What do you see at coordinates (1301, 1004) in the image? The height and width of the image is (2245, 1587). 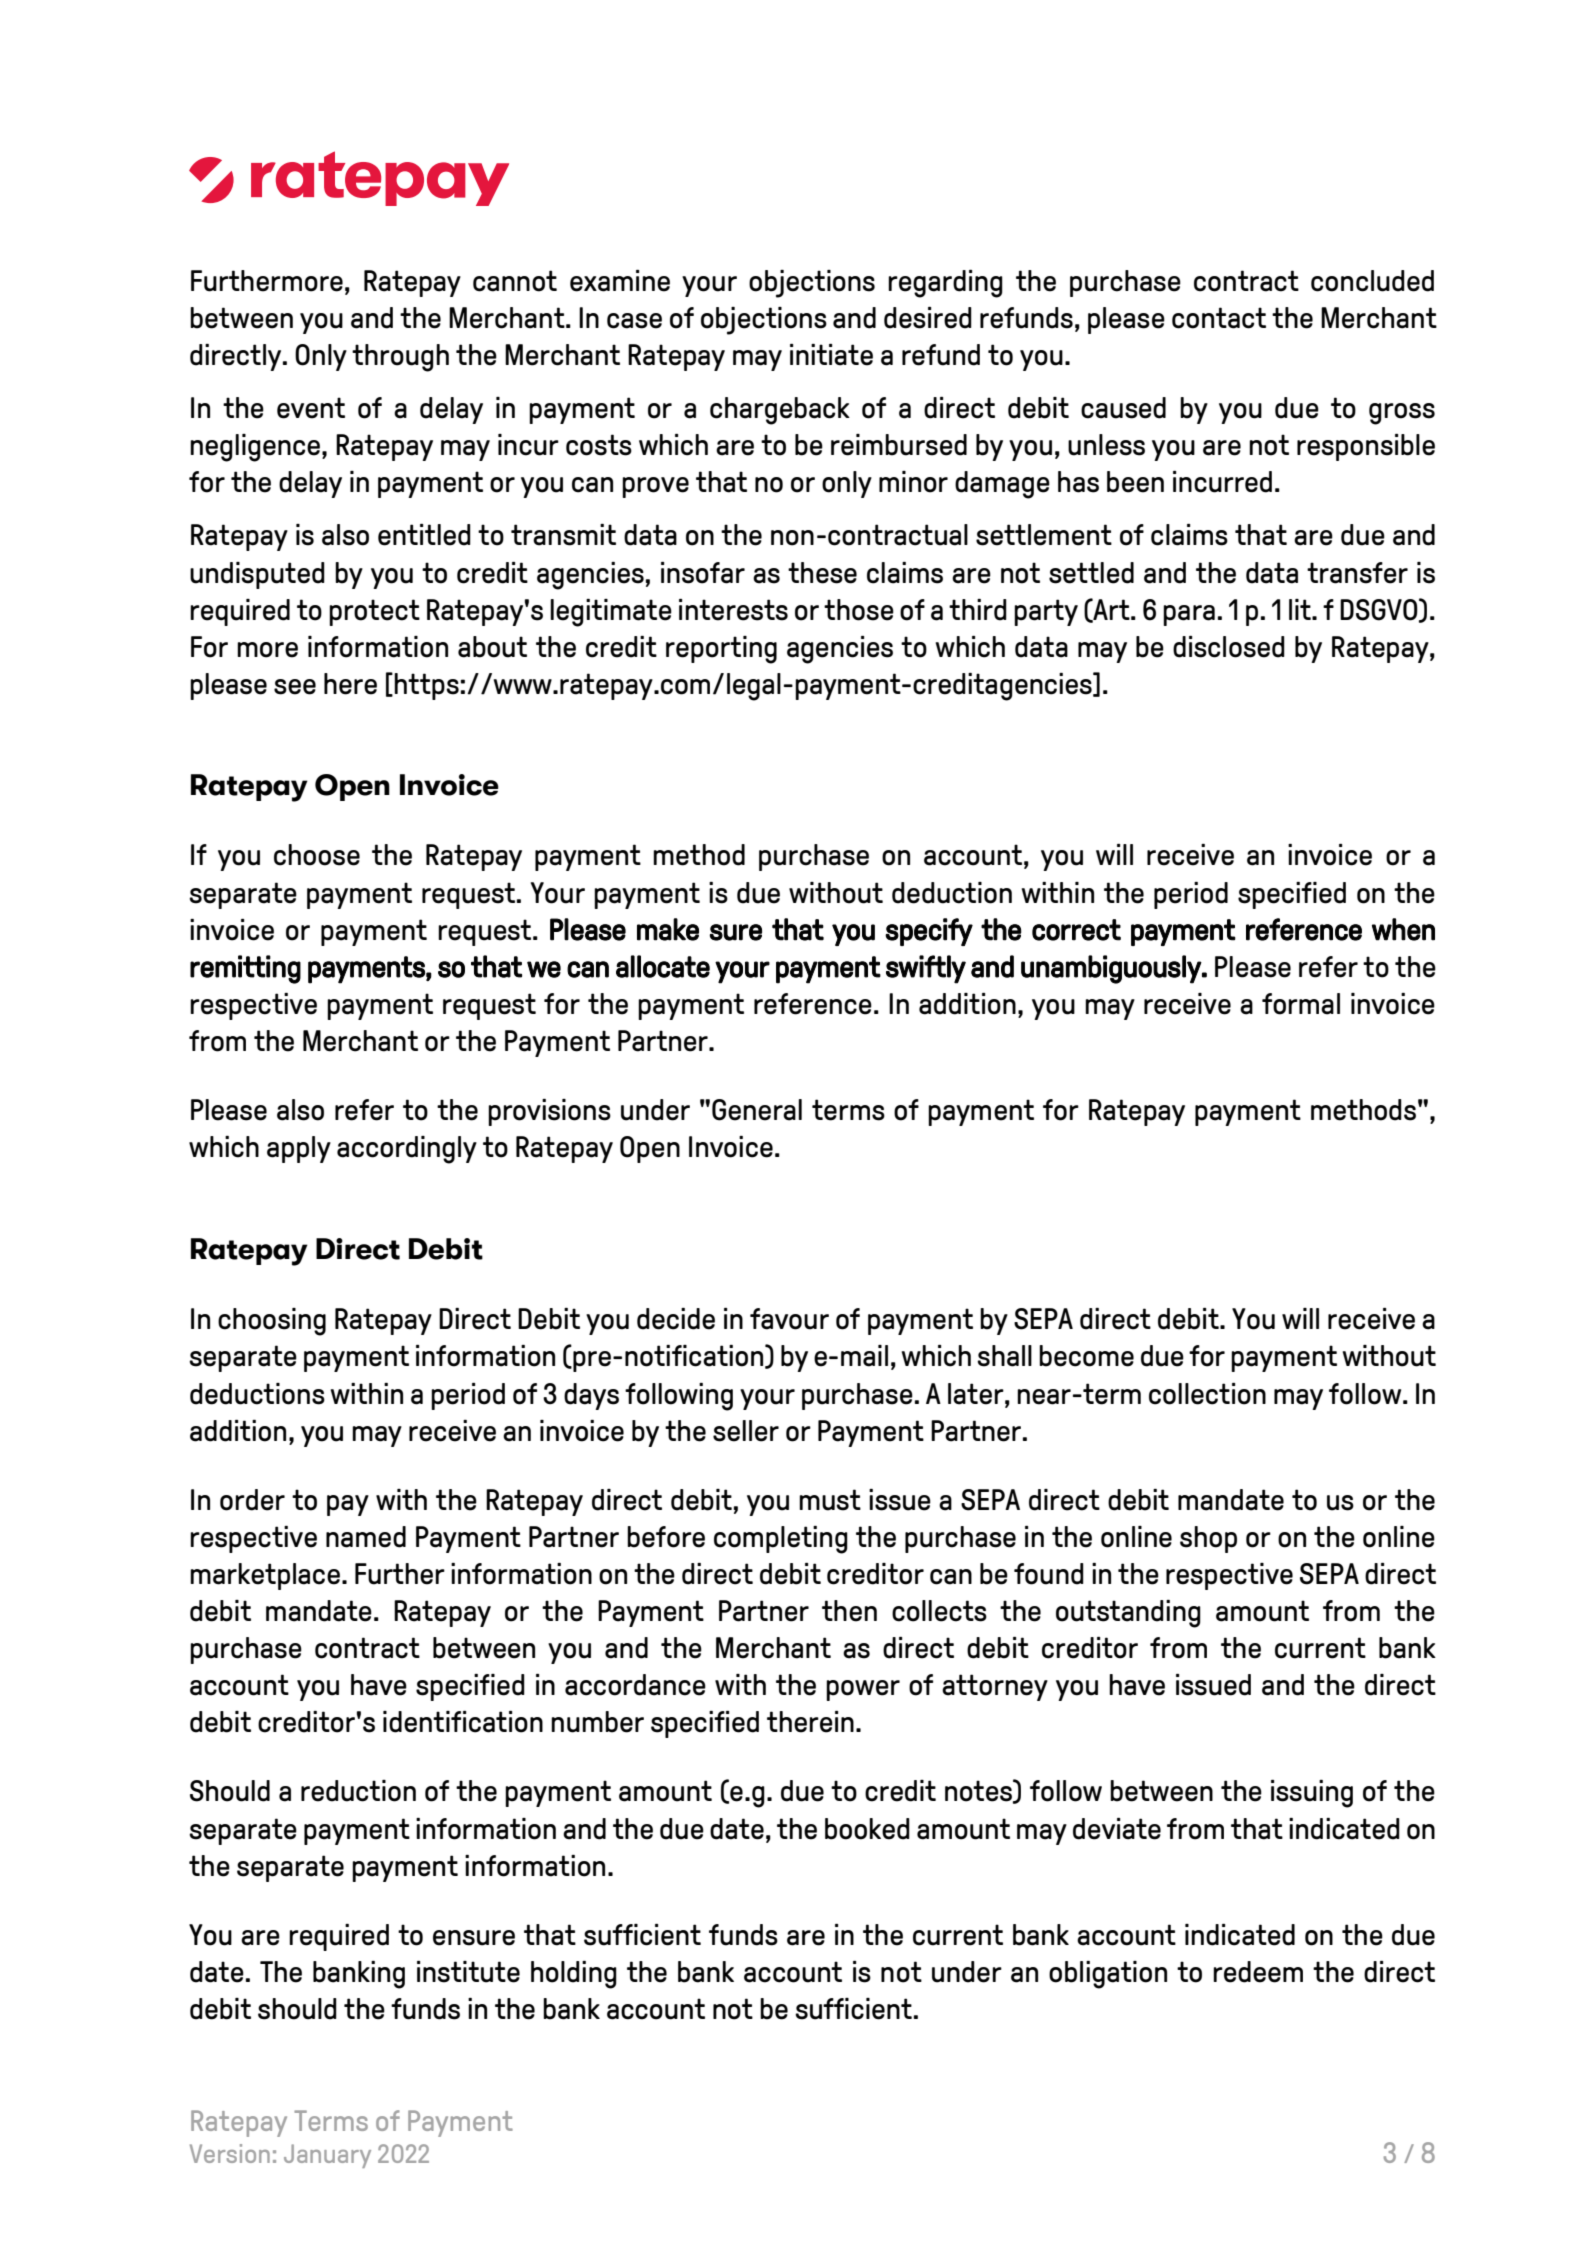 I see `formal` at bounding box center [1301, 1004].
